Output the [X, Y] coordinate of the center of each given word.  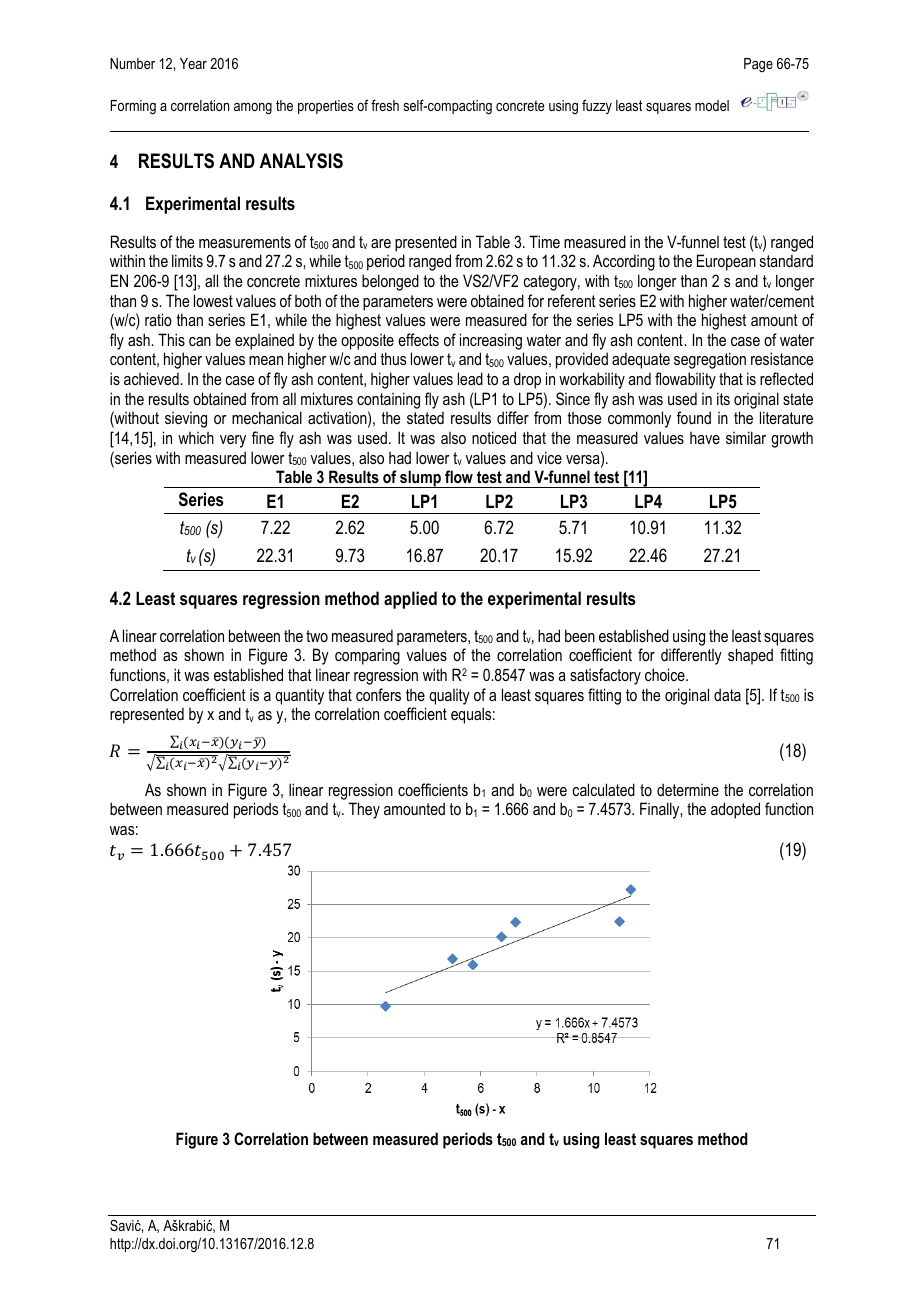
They [364, 810]
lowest [213, 300]
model [712, 105]
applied [410, 600]
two [317, 636]
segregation [710, 360]
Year [193, 63]
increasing [491, 341]
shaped [750, 656]
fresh [385, 105]
